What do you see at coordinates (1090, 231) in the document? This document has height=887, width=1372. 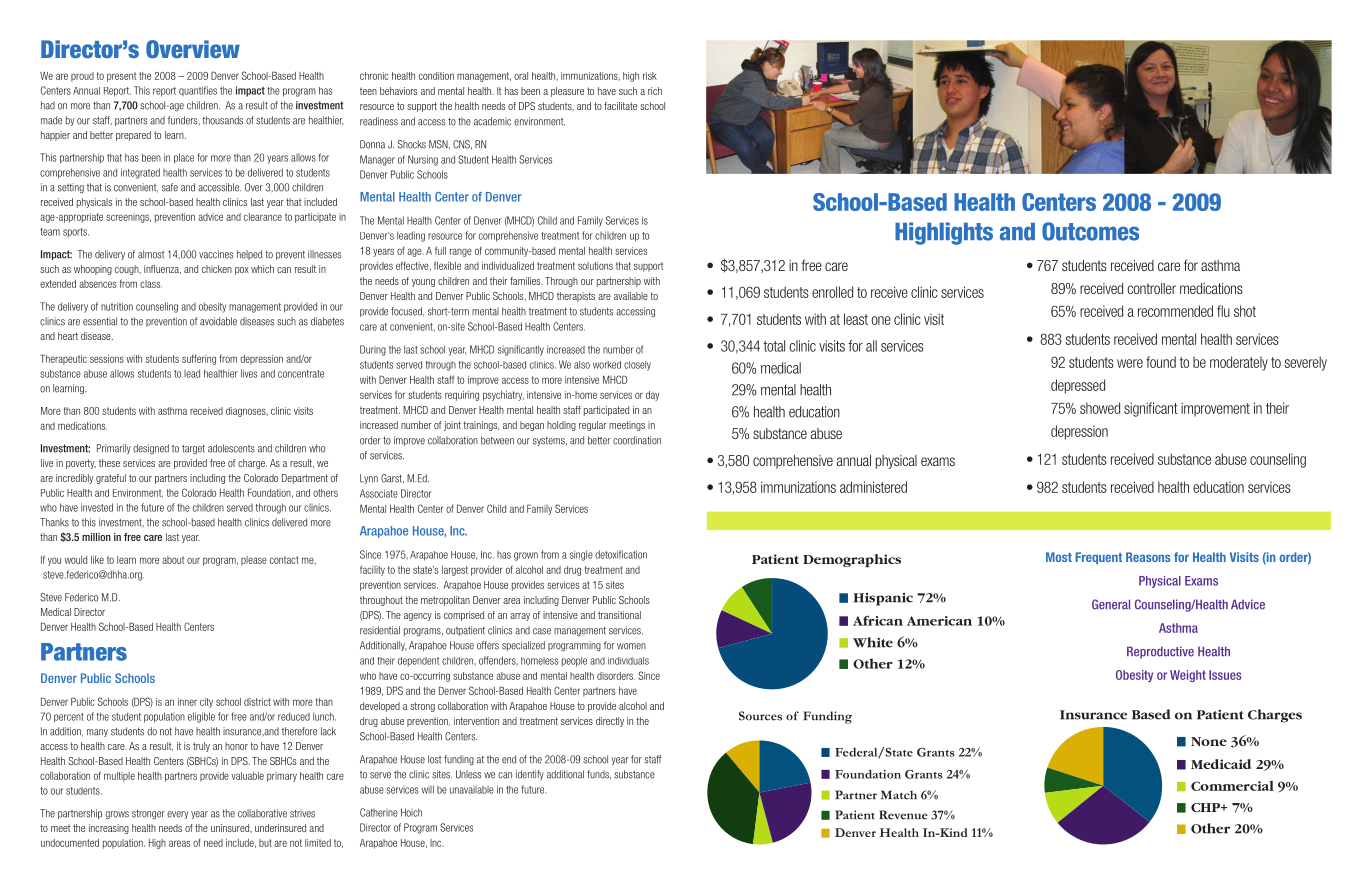 I see `Outcomes` at bounding box center [1090, 231].
